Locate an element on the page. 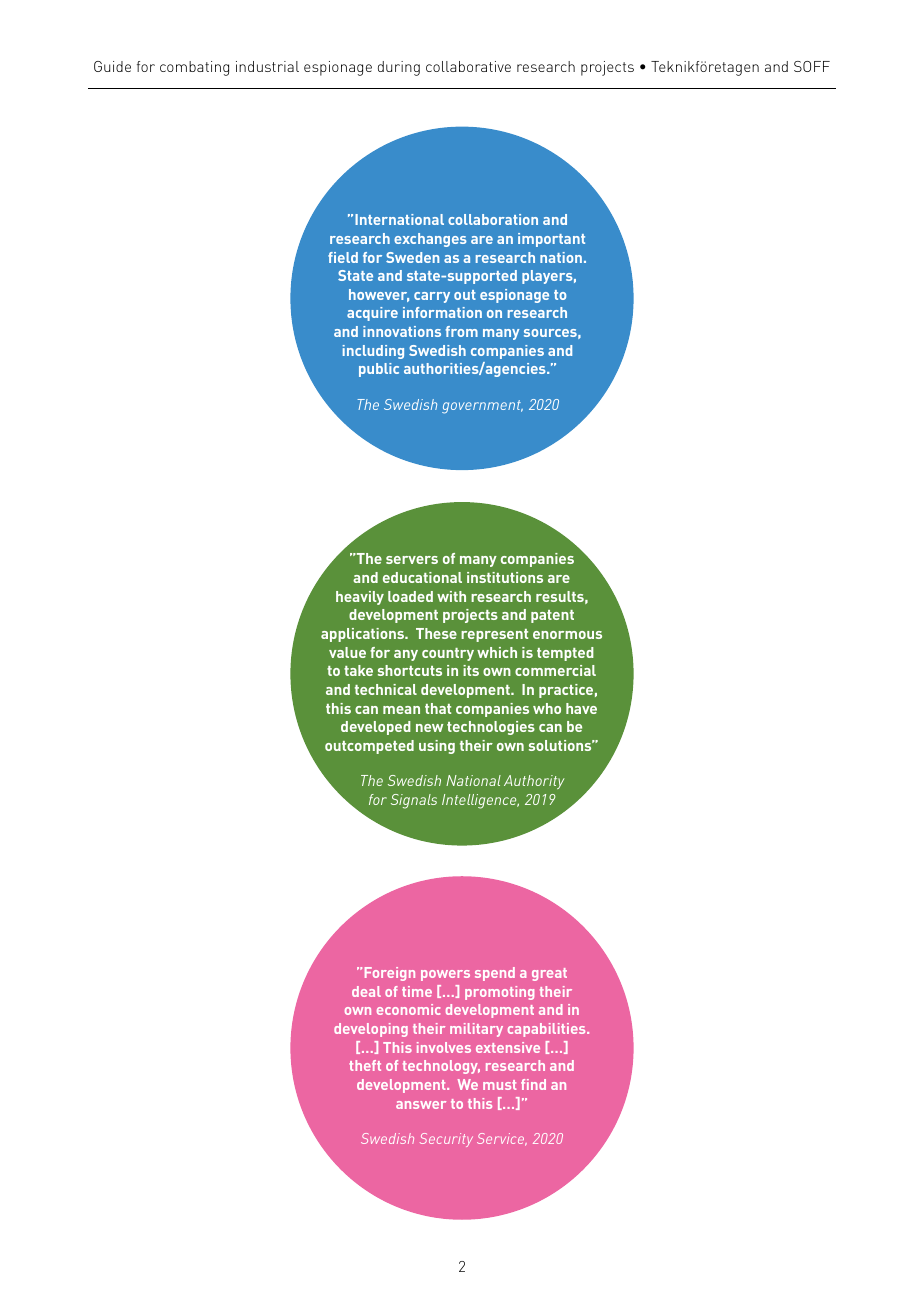 This image has width=924, height=1308. combating is located at coordinates (194, 68).
